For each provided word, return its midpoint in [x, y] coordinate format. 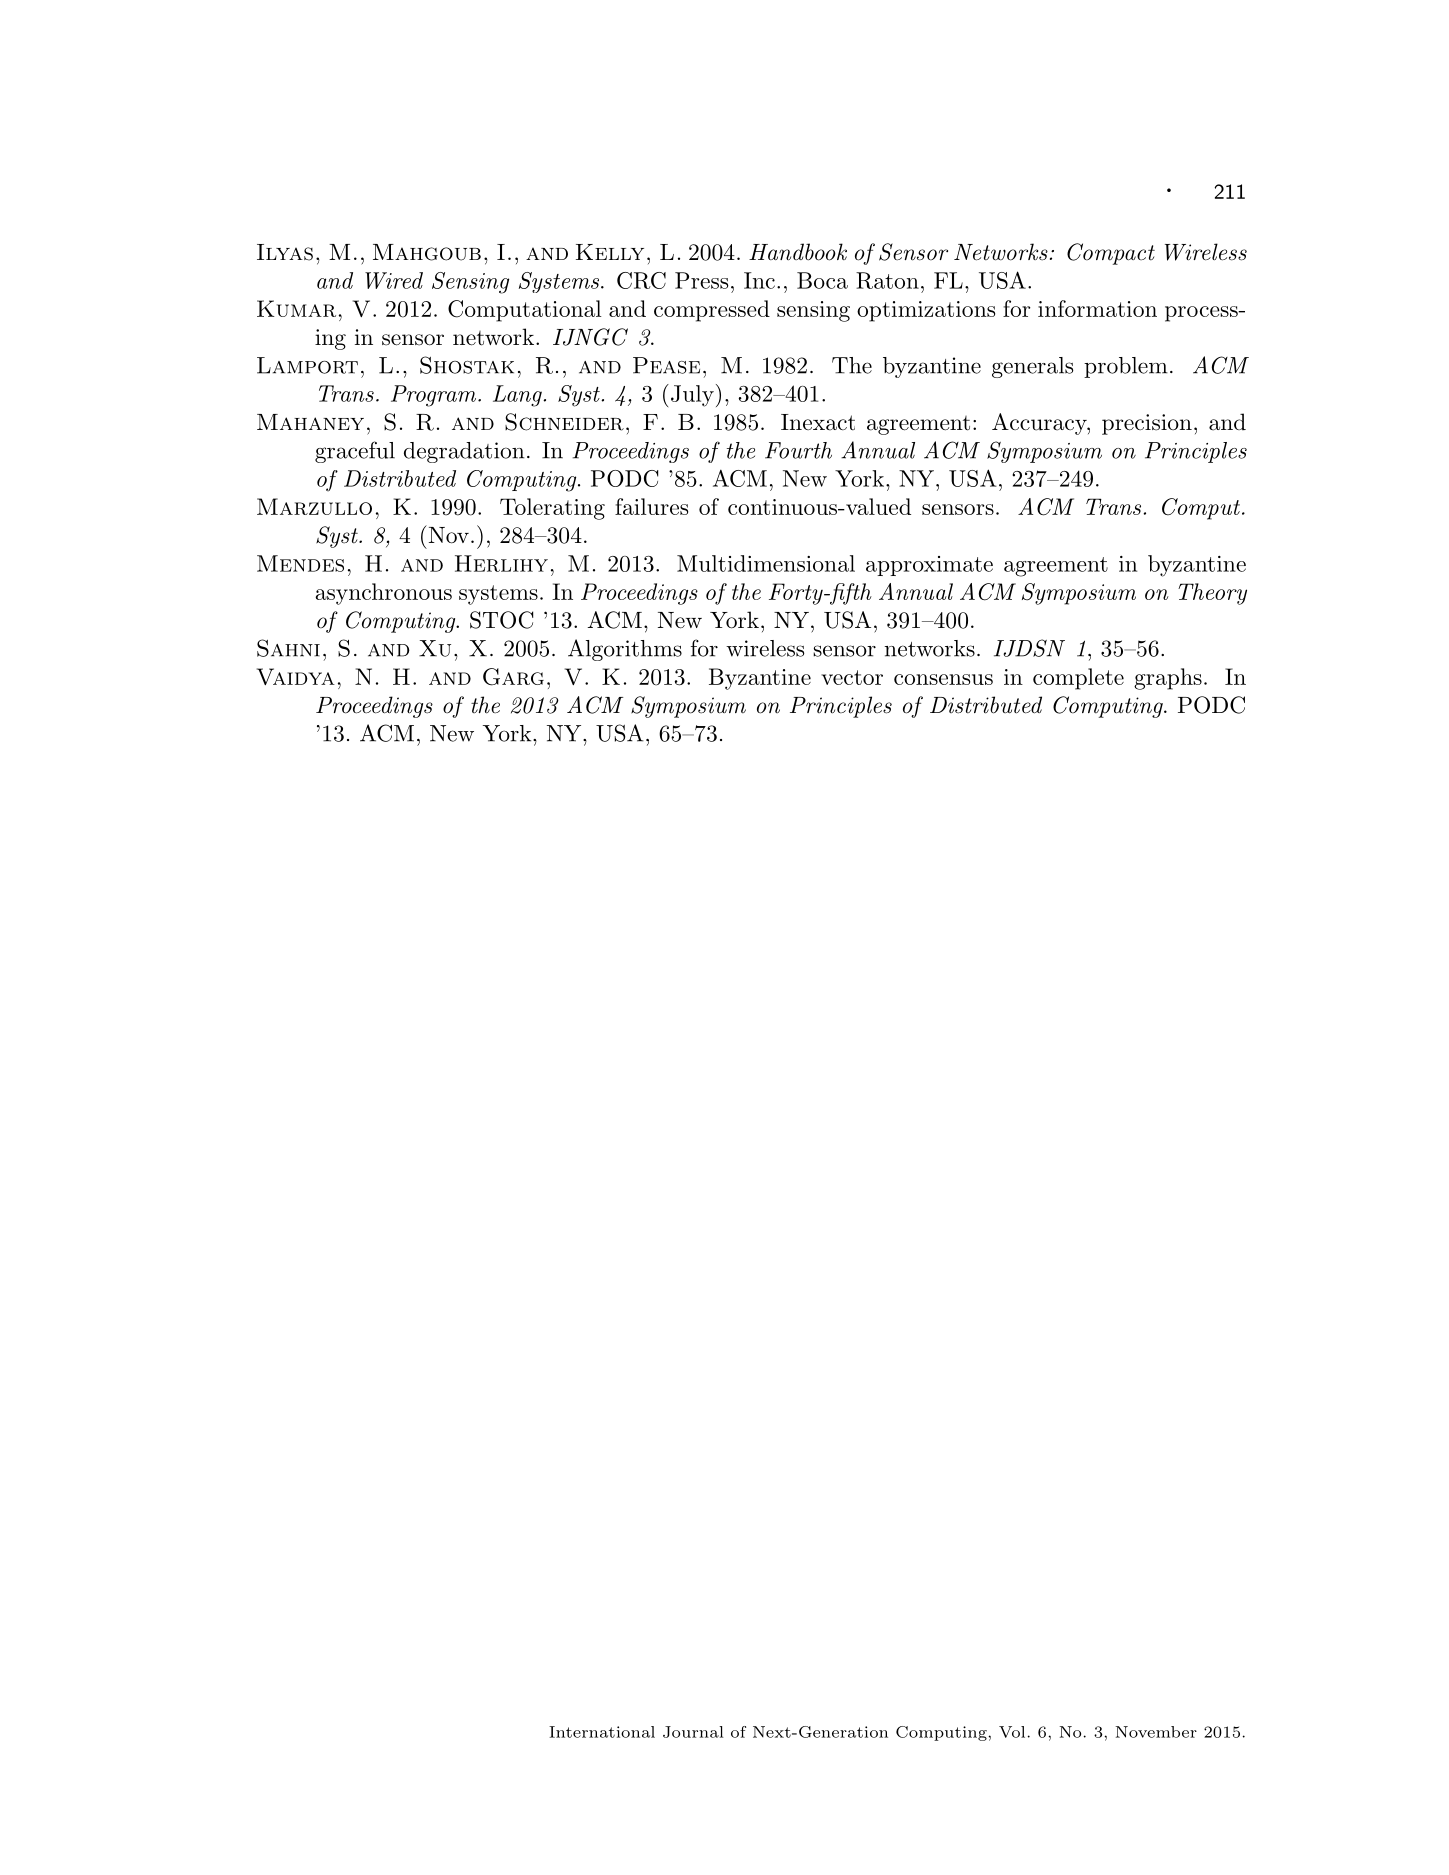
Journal [693, 1732]
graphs [1168, 679]
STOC [501, 620]
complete [1078, 679]
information [1097, 308]
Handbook [798, 252]
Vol [1012, 1732]
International [602, 1732]
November [1156, 1732]
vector [852, 677]
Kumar [296, 308]
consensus [943, 679]
